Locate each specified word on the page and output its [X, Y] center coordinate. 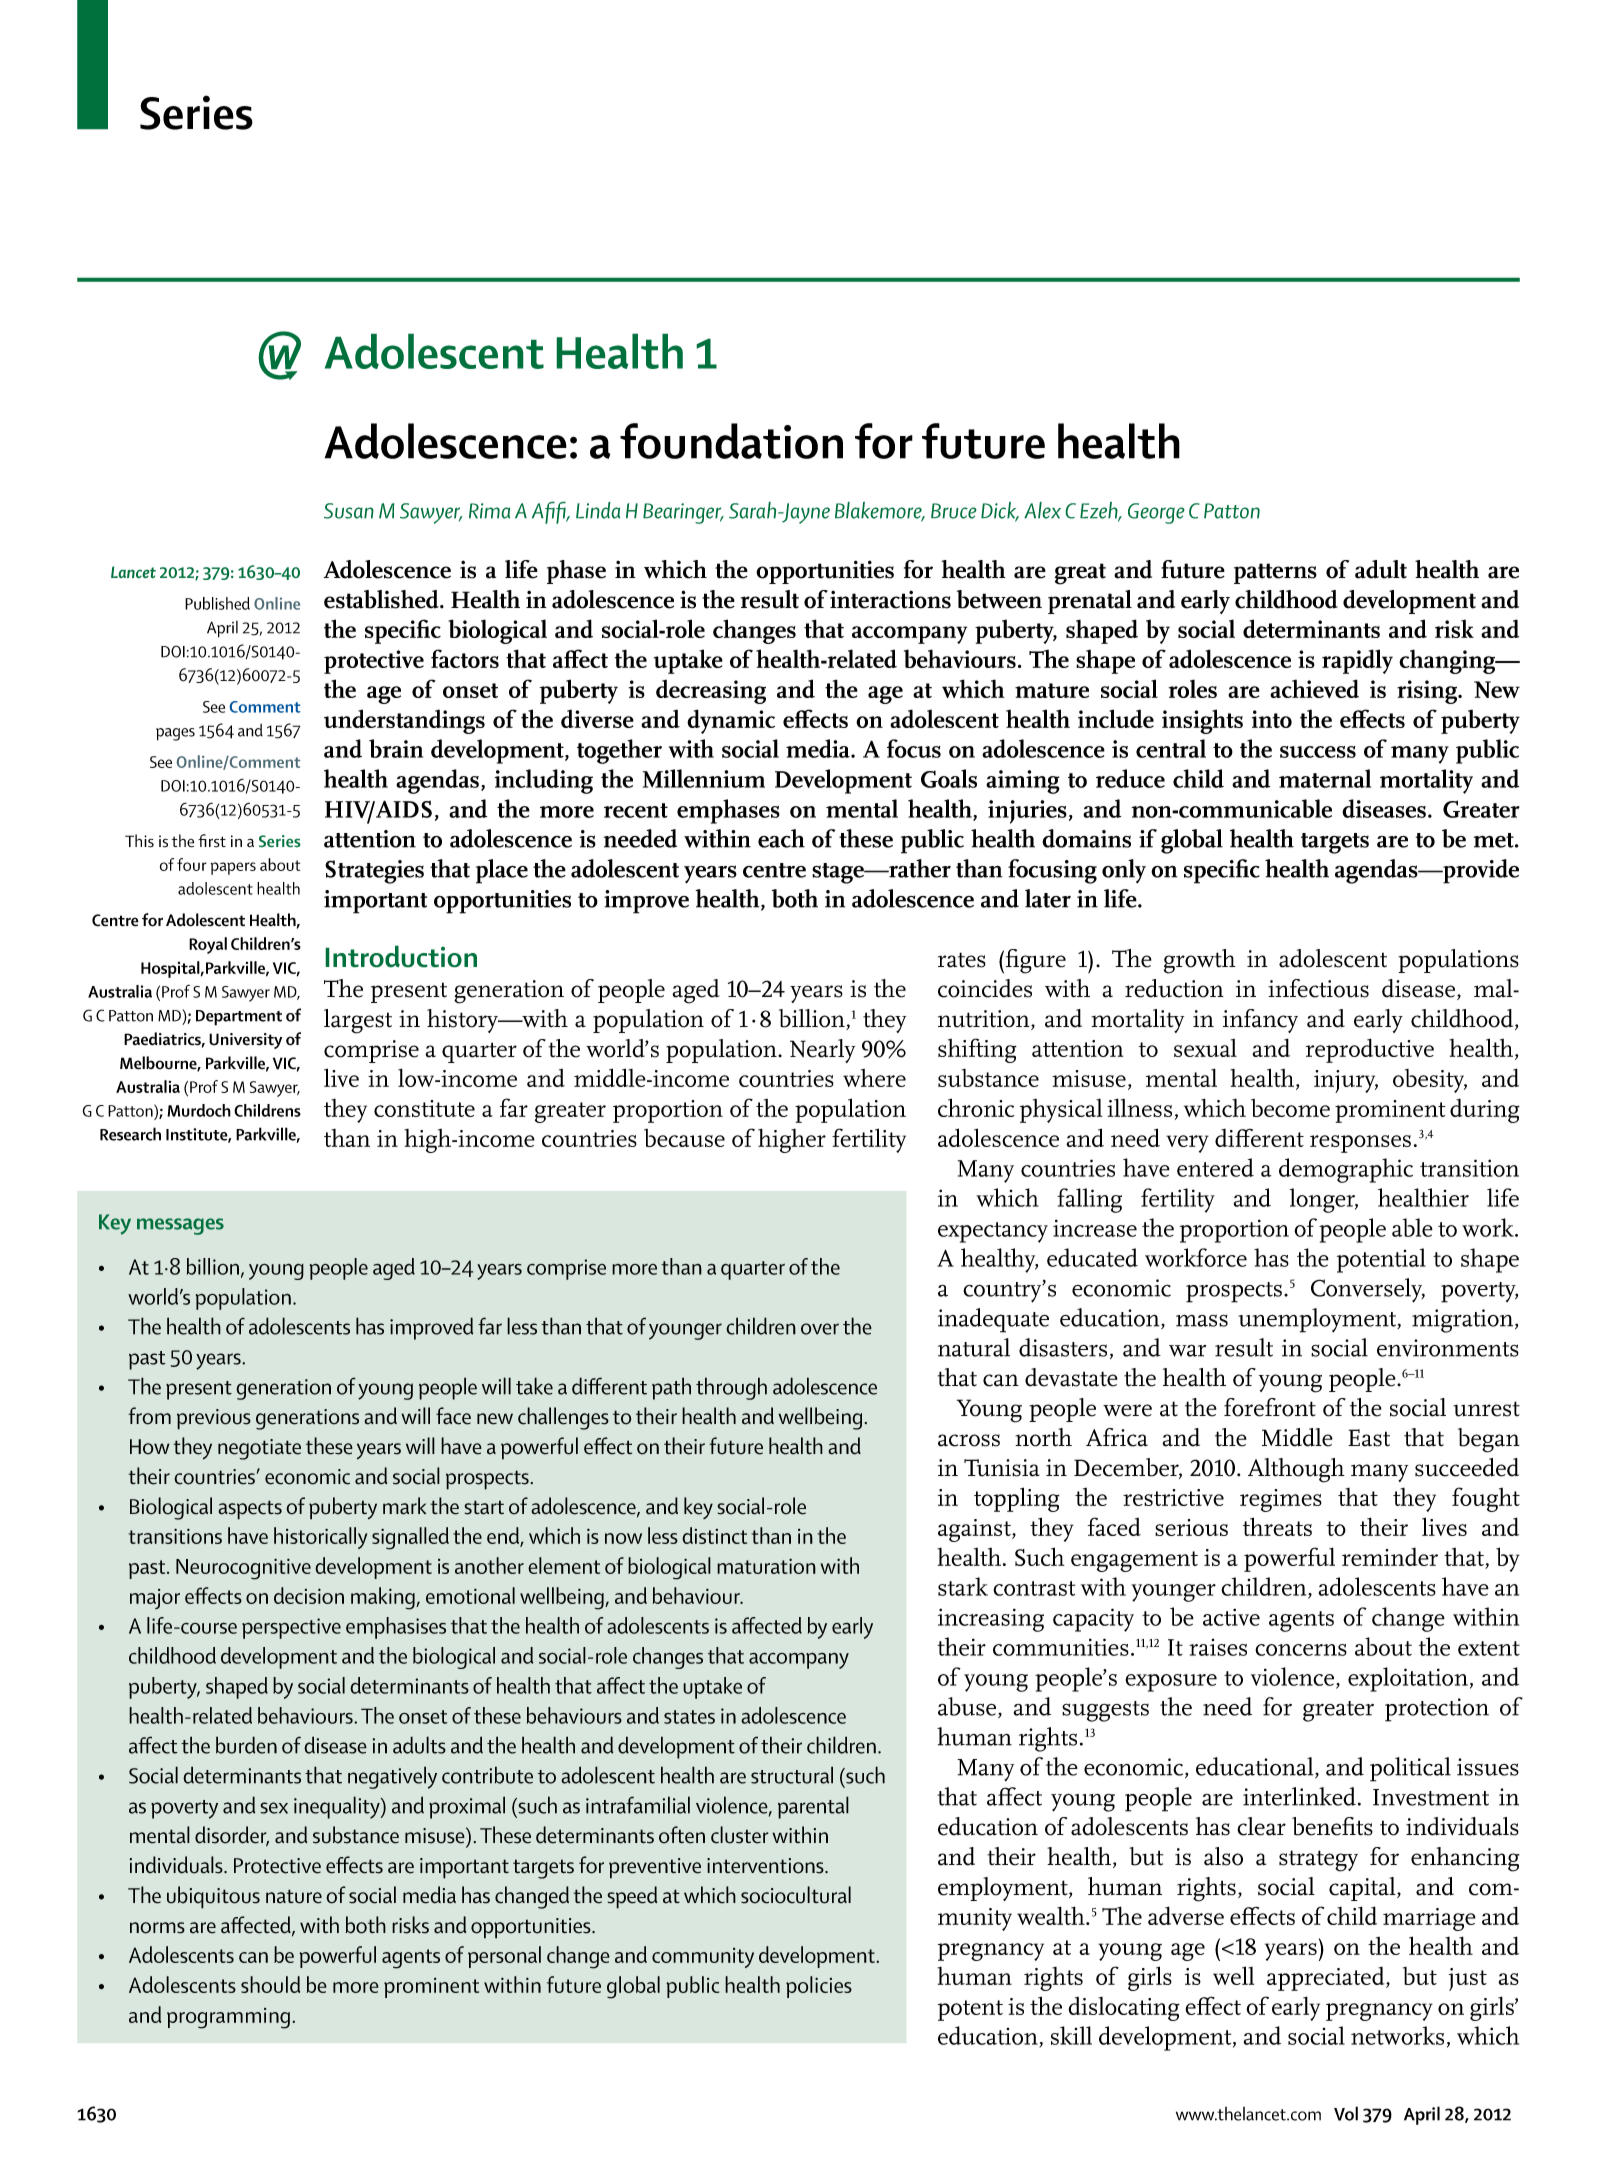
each [781, 838]
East [1369, 1438]
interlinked [1301, 1796]
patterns [1275, 573]
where [874, 1078]
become [1290, 1108]
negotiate [259, 1449]
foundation [731, 441]
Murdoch [199, 1110]
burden [246, 1745]
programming [228, 2018]
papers [233, 868]
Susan [349, 511]
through [731, 1388]
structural [792, 1775]
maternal [1325, 778]
